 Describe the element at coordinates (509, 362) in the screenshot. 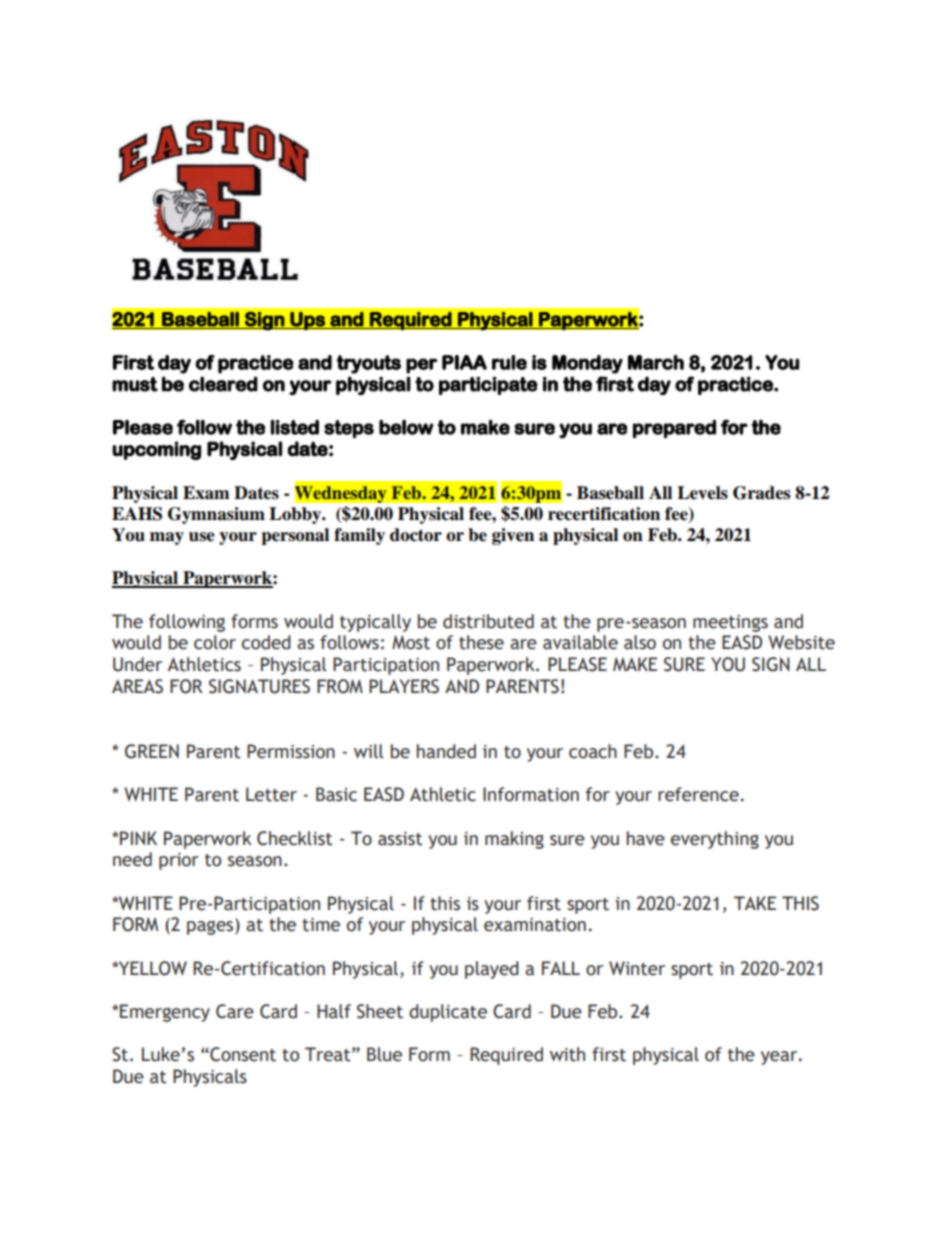

I see `rule` at that location.
